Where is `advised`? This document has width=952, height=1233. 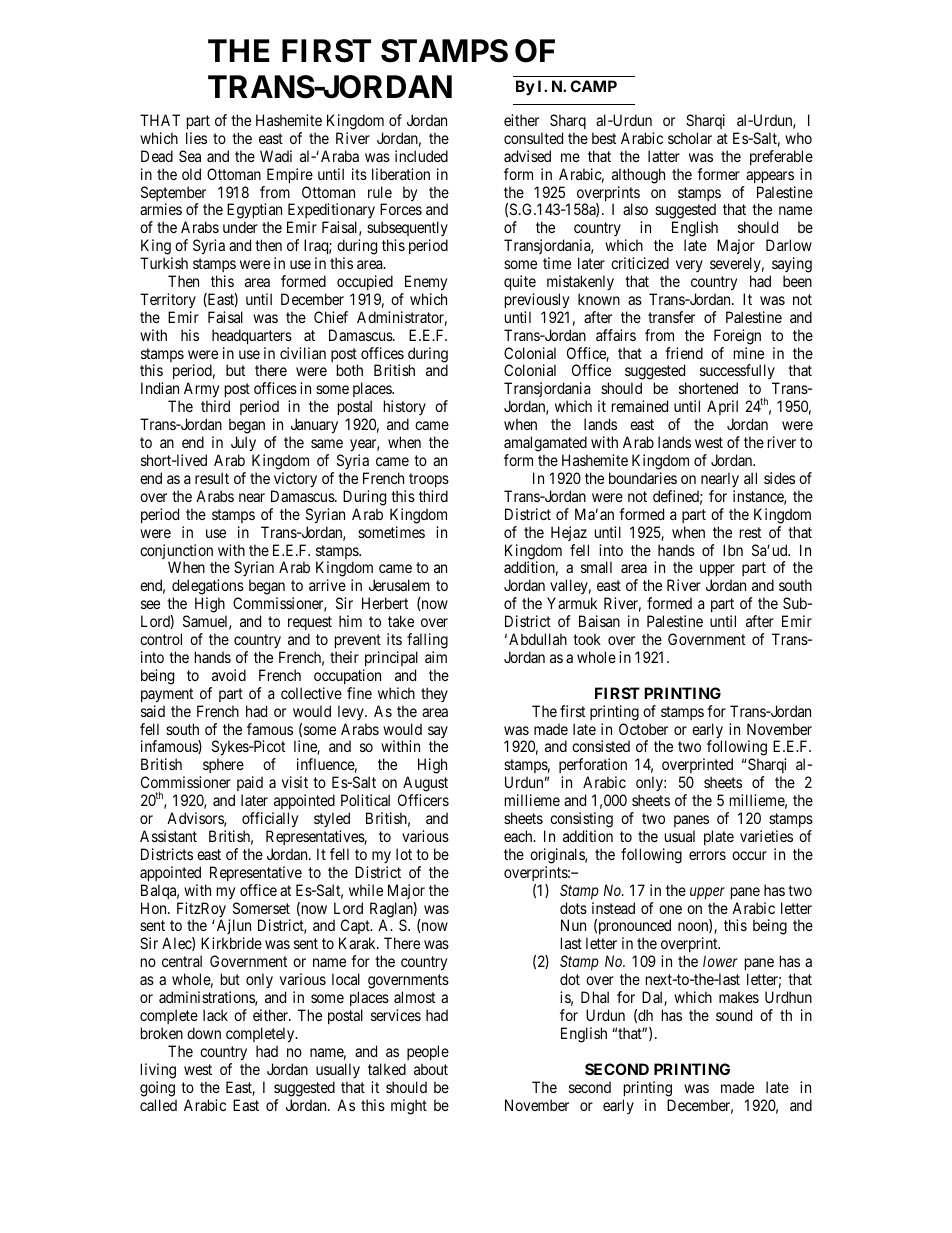 advised is located at coordinates (527, 156).
